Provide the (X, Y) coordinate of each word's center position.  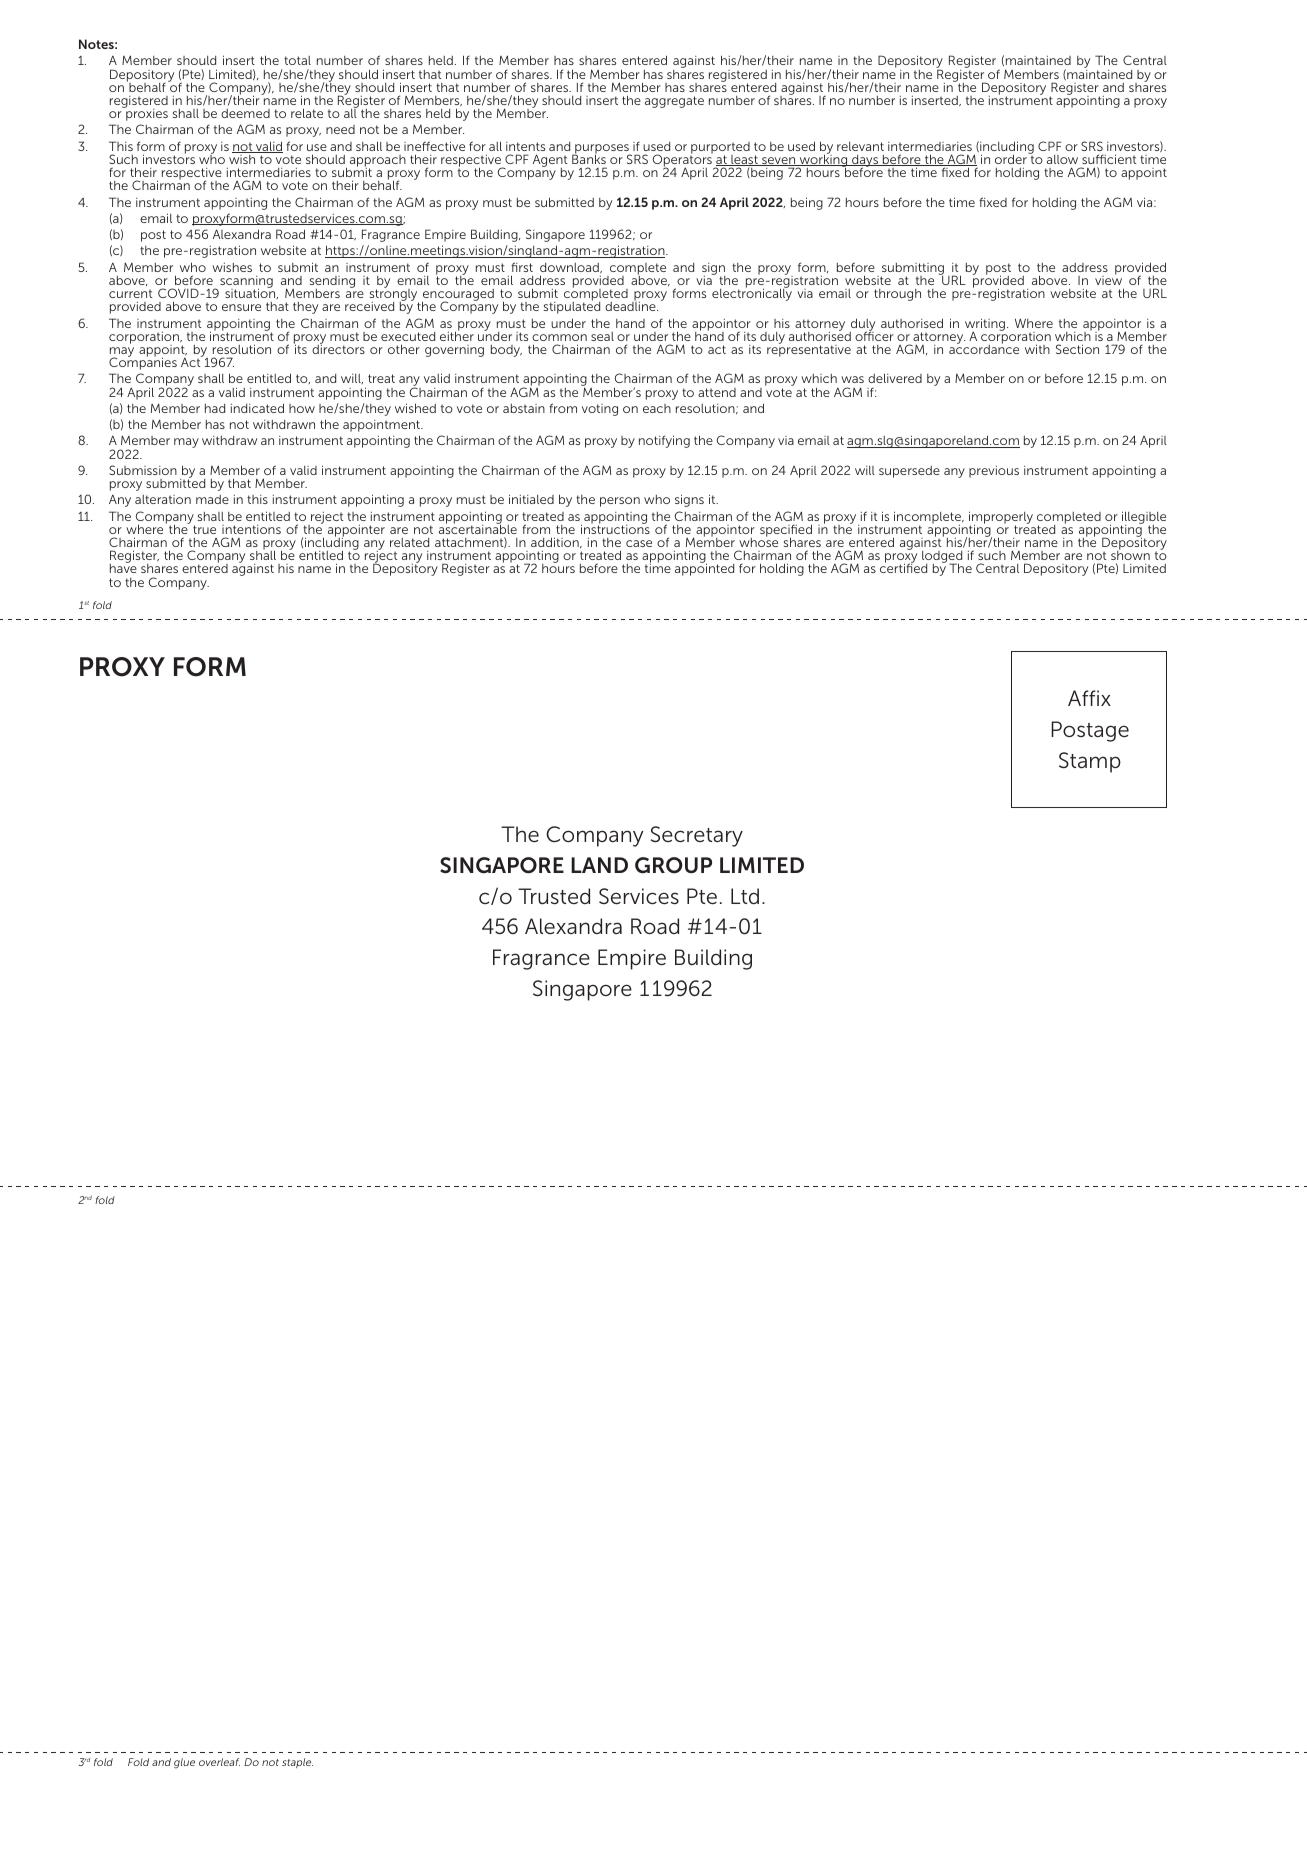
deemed (245, 113)
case (639, 543)
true (204, 529)
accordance (984, 348)
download (570, 268)
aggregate (674, 102)
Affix (1089, 698)
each (657, 408)
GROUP (673, 865)
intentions (251, 529)
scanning (246, 283)
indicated (257, 408)
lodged (942, 558)
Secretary (697, 836)
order (1012, 158)
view (1108, 279)
